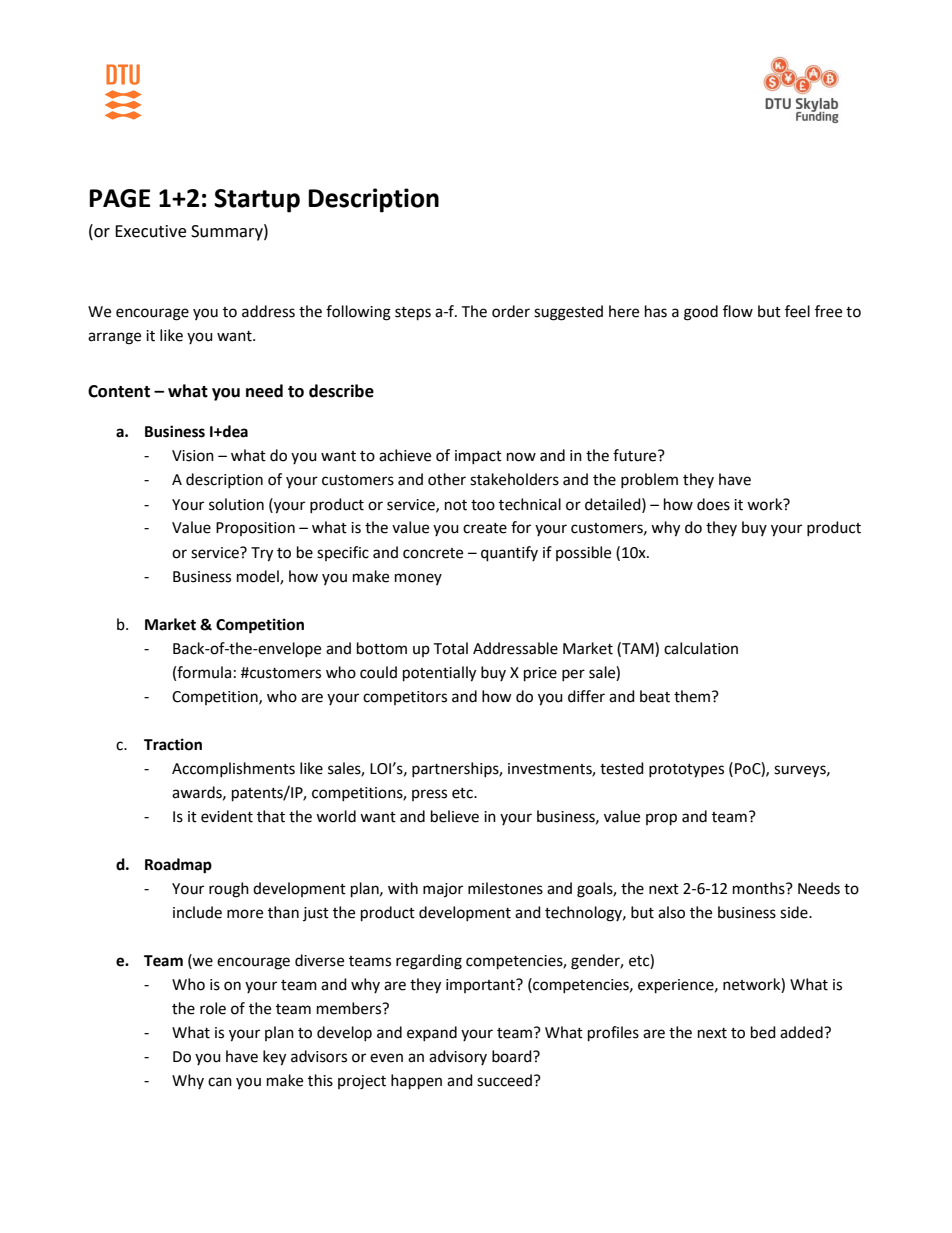 Image resolution: width=952 pixels, height=1233 pixels. I want to click on future, so click(636, 455).
